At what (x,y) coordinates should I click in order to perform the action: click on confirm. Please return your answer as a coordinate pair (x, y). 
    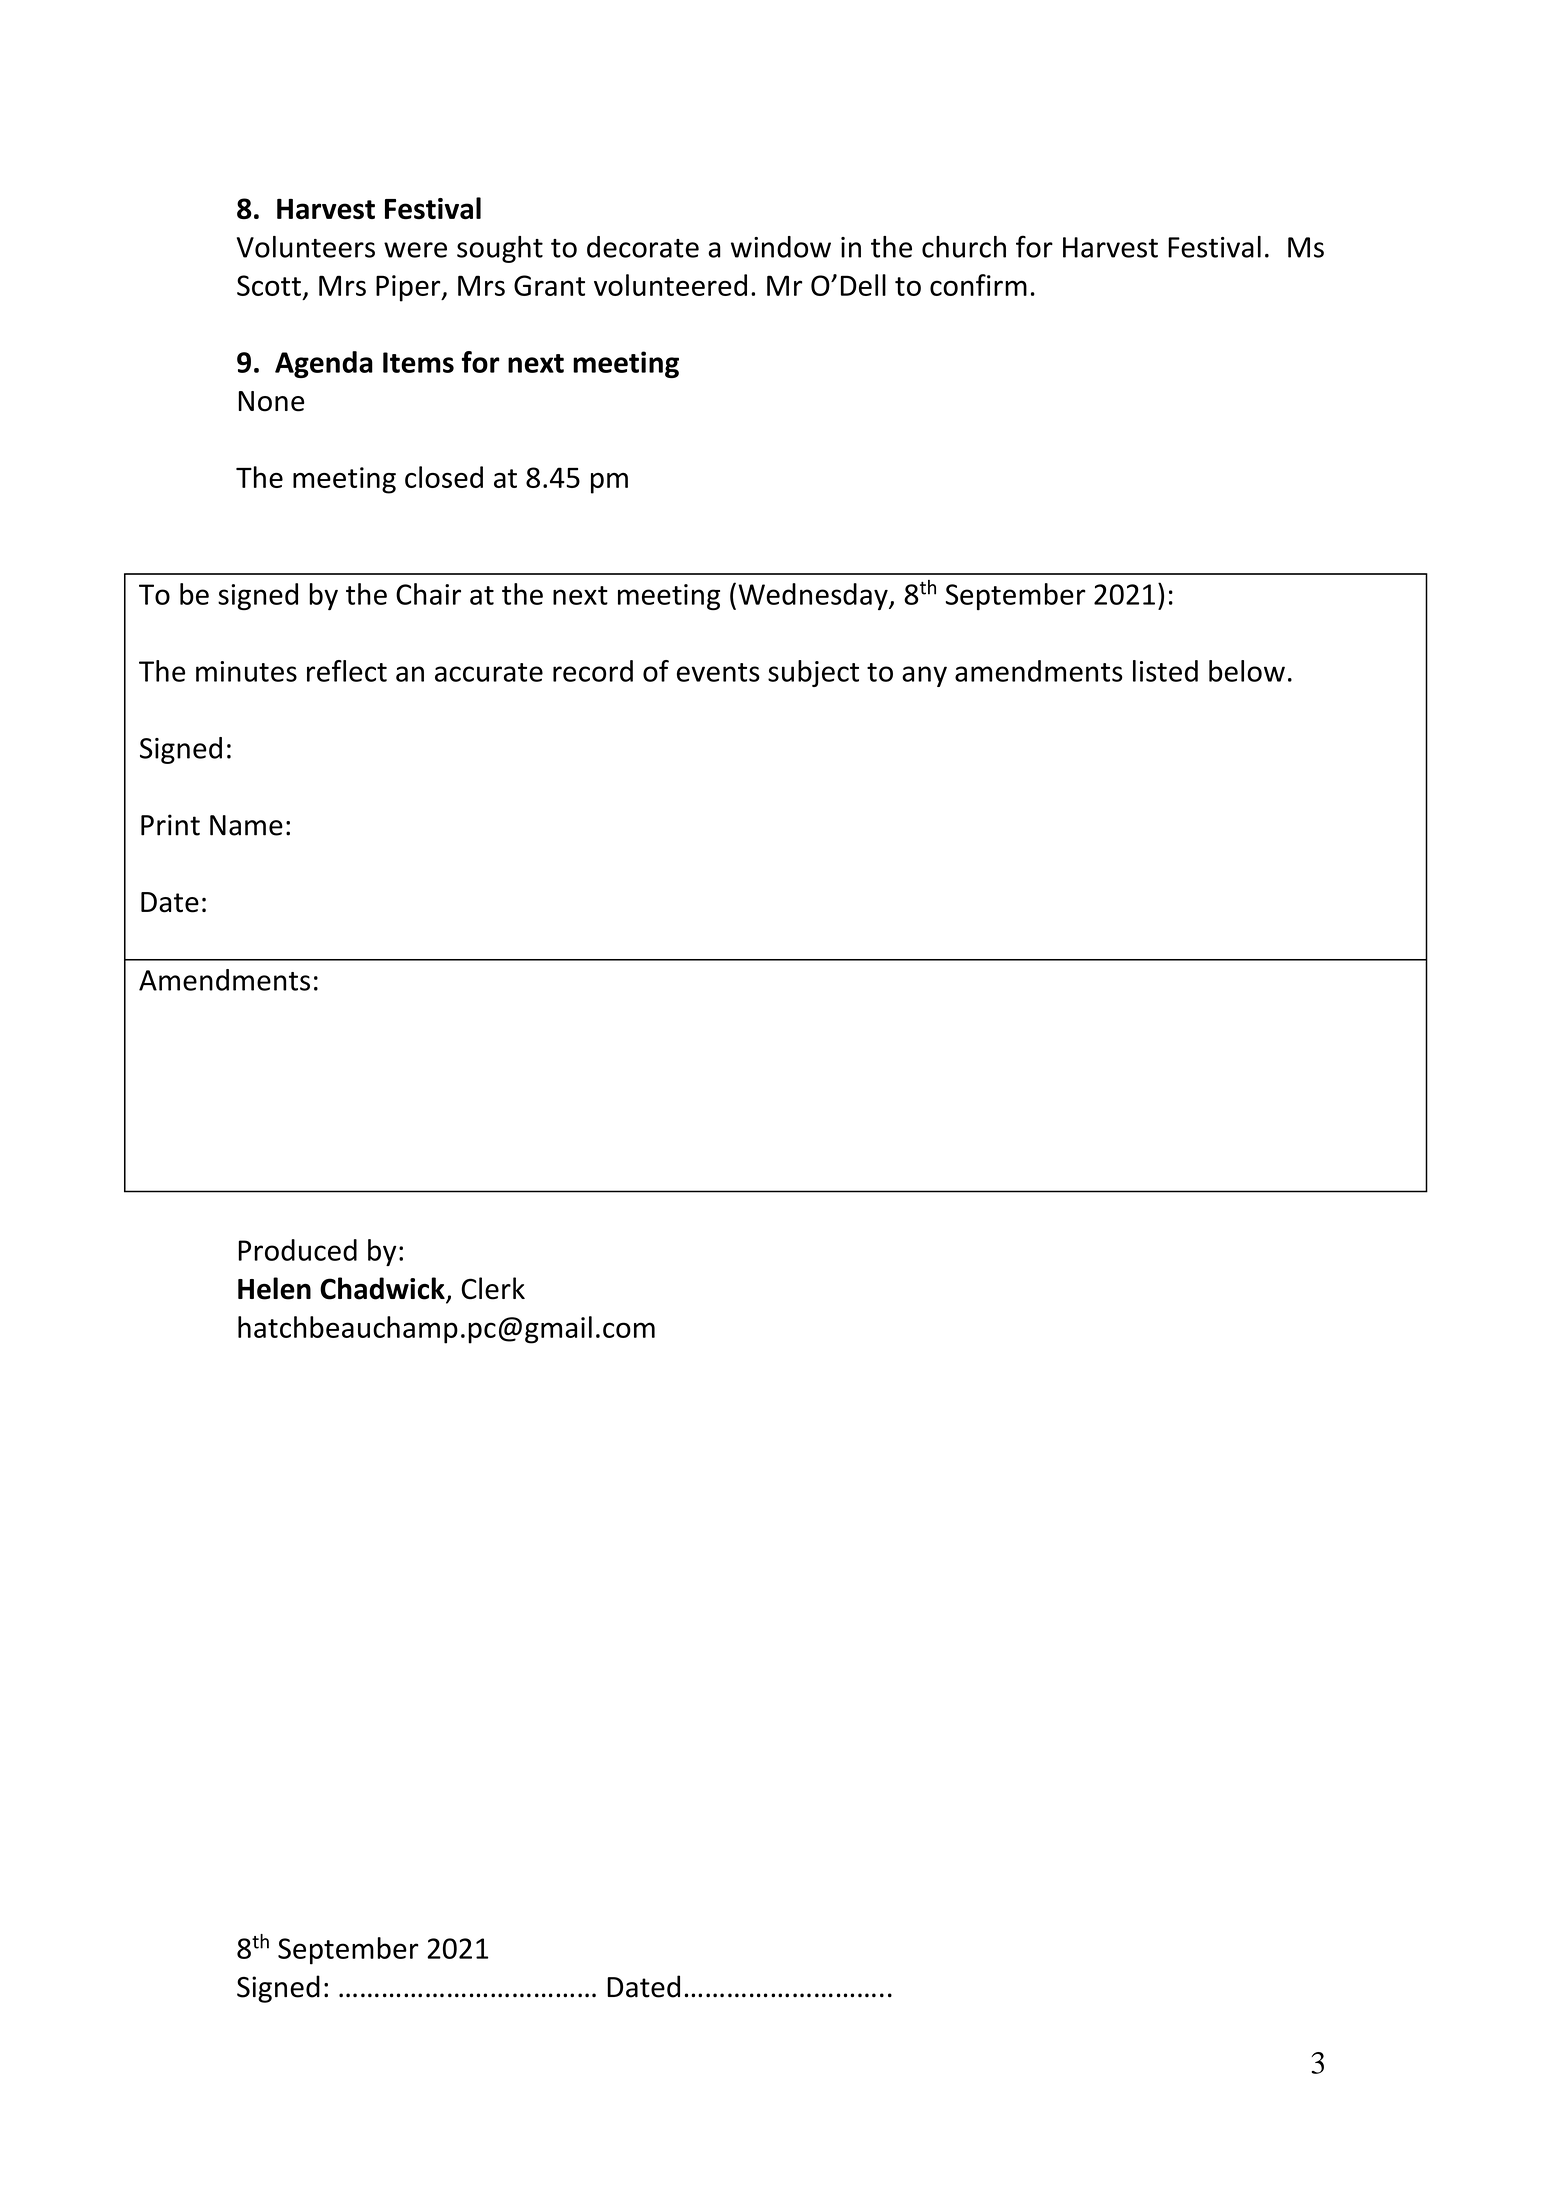
    Looking at the image, I should click on (978, 285).
